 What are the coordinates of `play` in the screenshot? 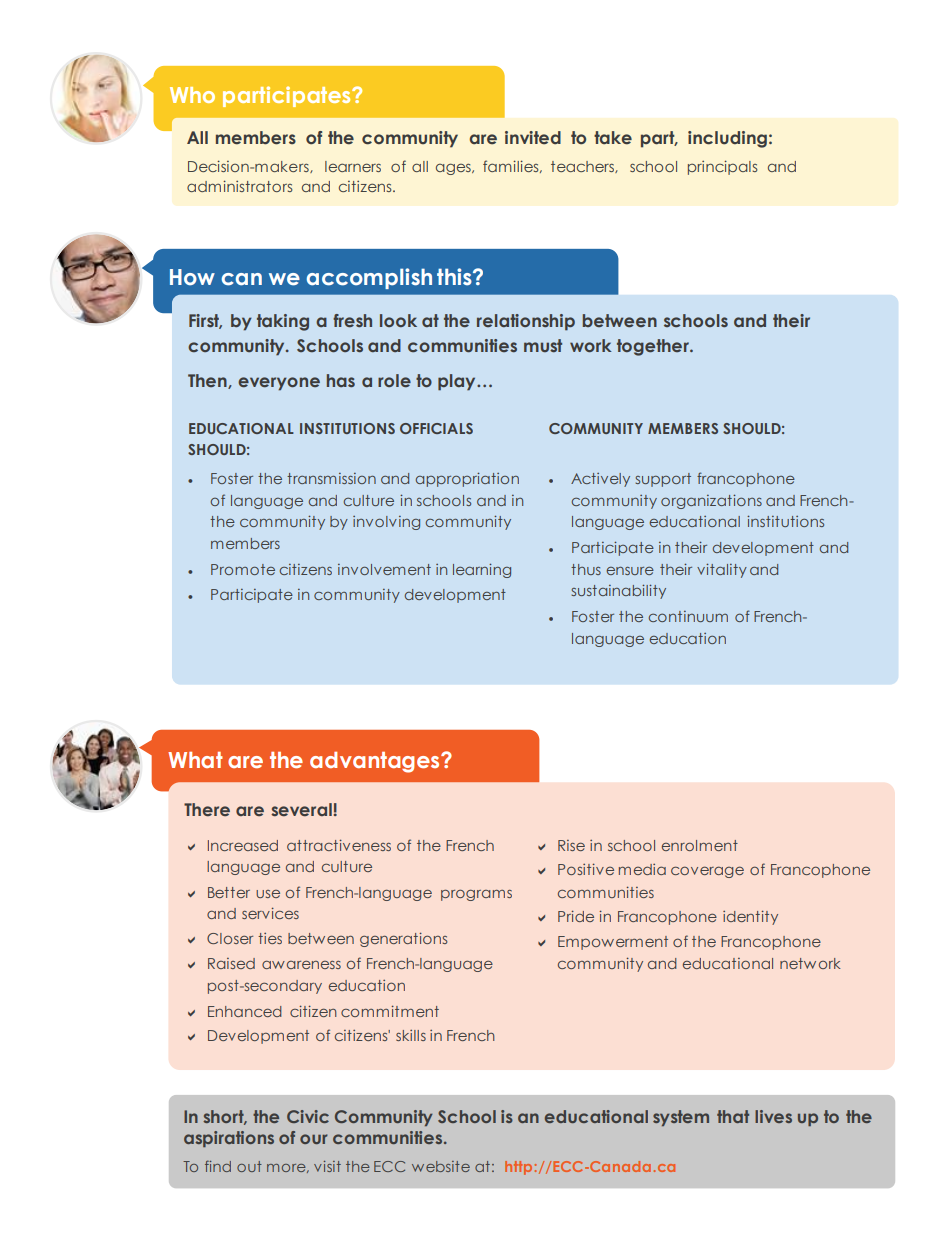 It's located at (458, 382).
